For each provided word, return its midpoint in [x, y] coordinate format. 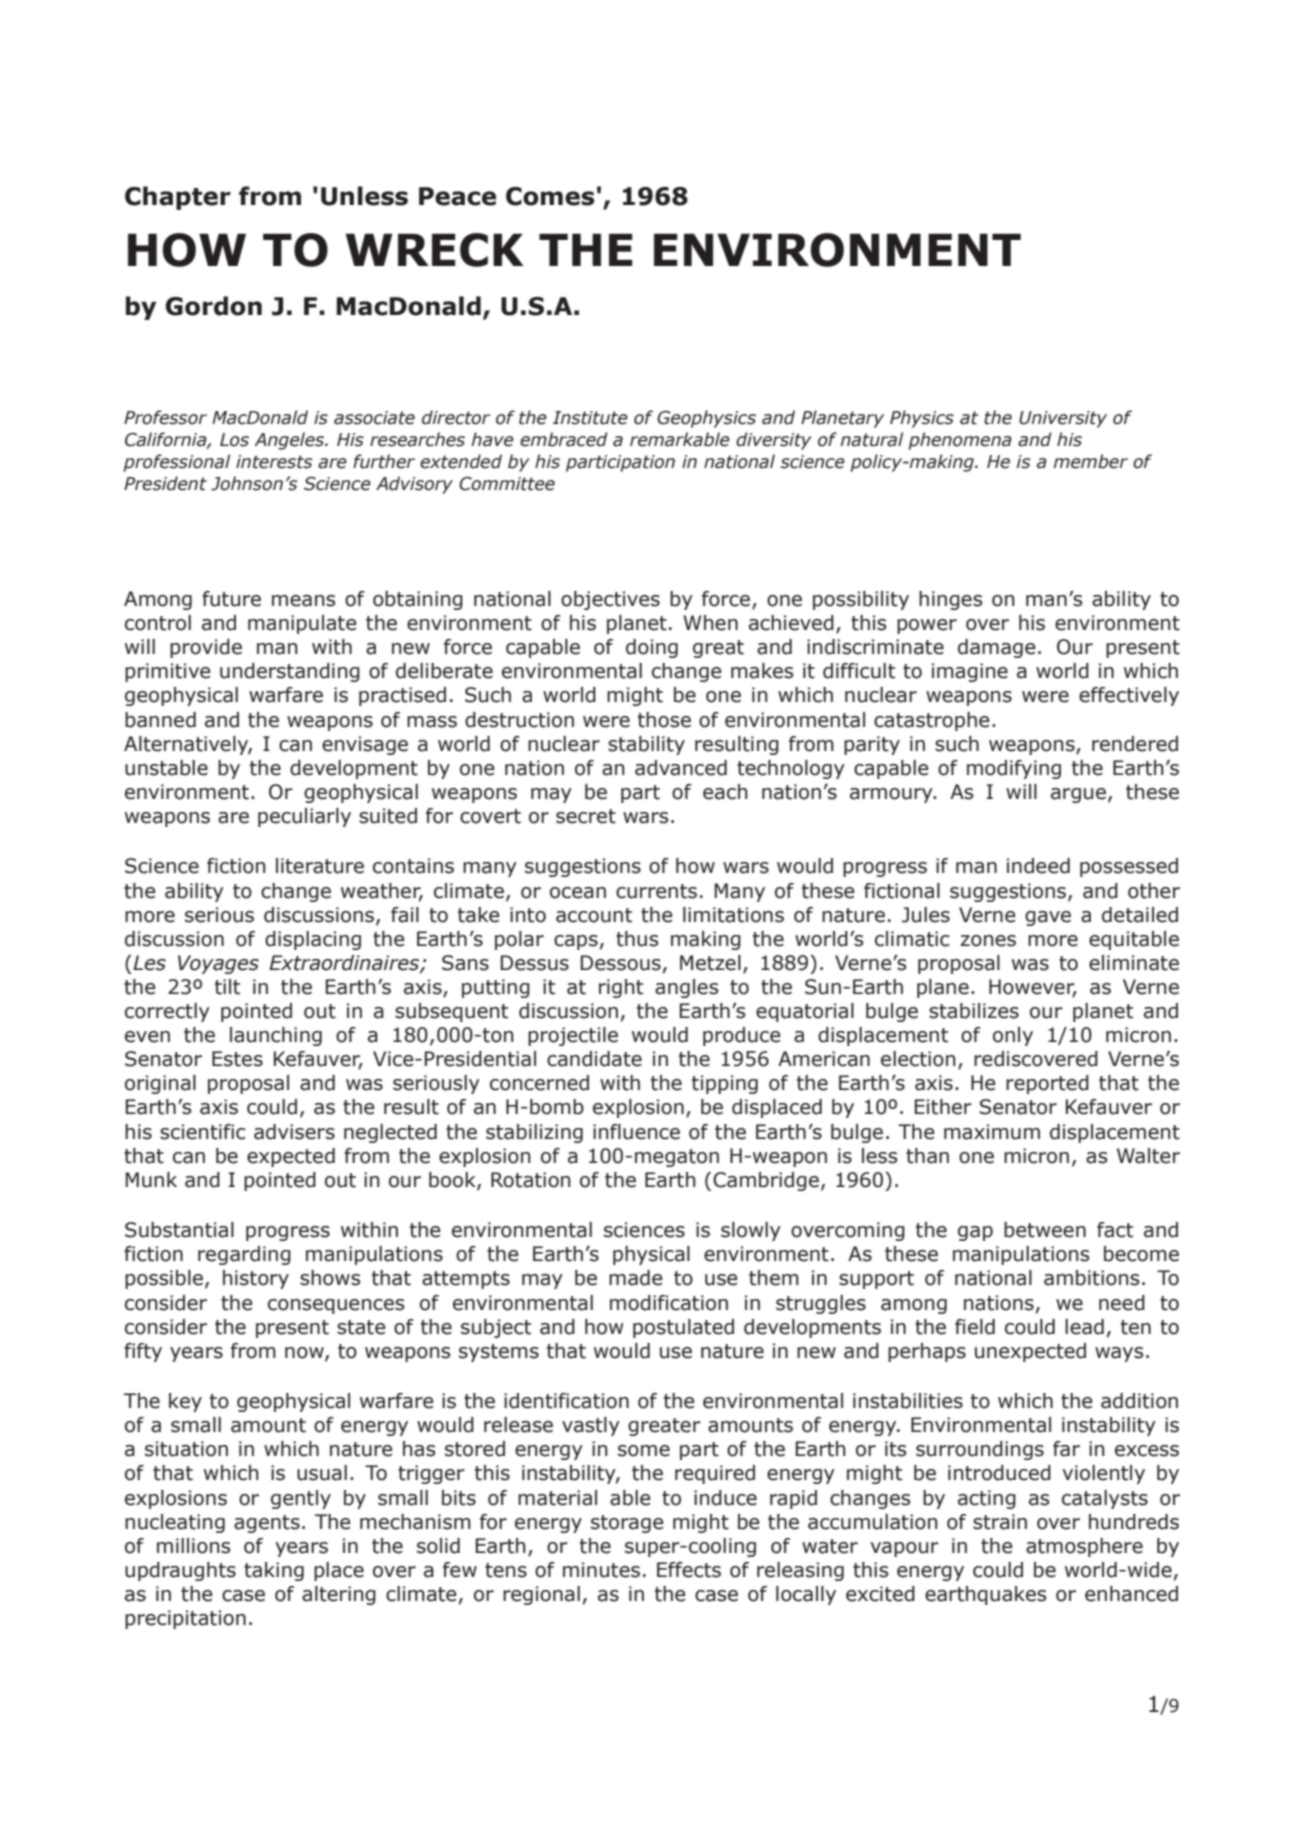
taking [274, 1571]
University [1063, 419]
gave [1048, 918]
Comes [550, 196]
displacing [313, 940]
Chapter [178, 198]
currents [656, 891]
